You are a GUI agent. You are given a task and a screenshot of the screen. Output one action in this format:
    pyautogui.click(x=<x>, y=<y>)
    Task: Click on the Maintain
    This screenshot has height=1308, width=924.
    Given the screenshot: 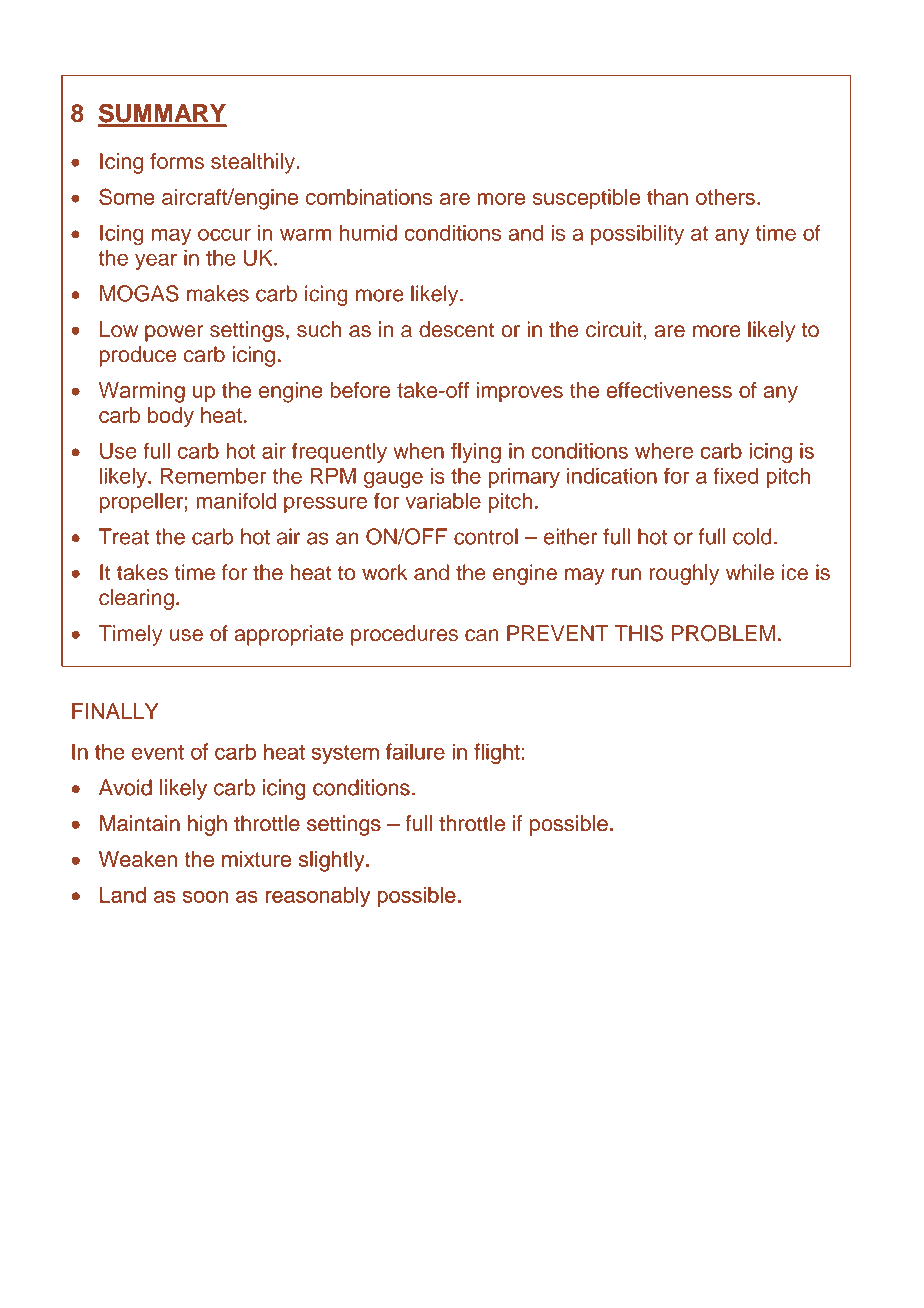 What is the action you would take?
    pyautogui.click(x=140, y=823)
